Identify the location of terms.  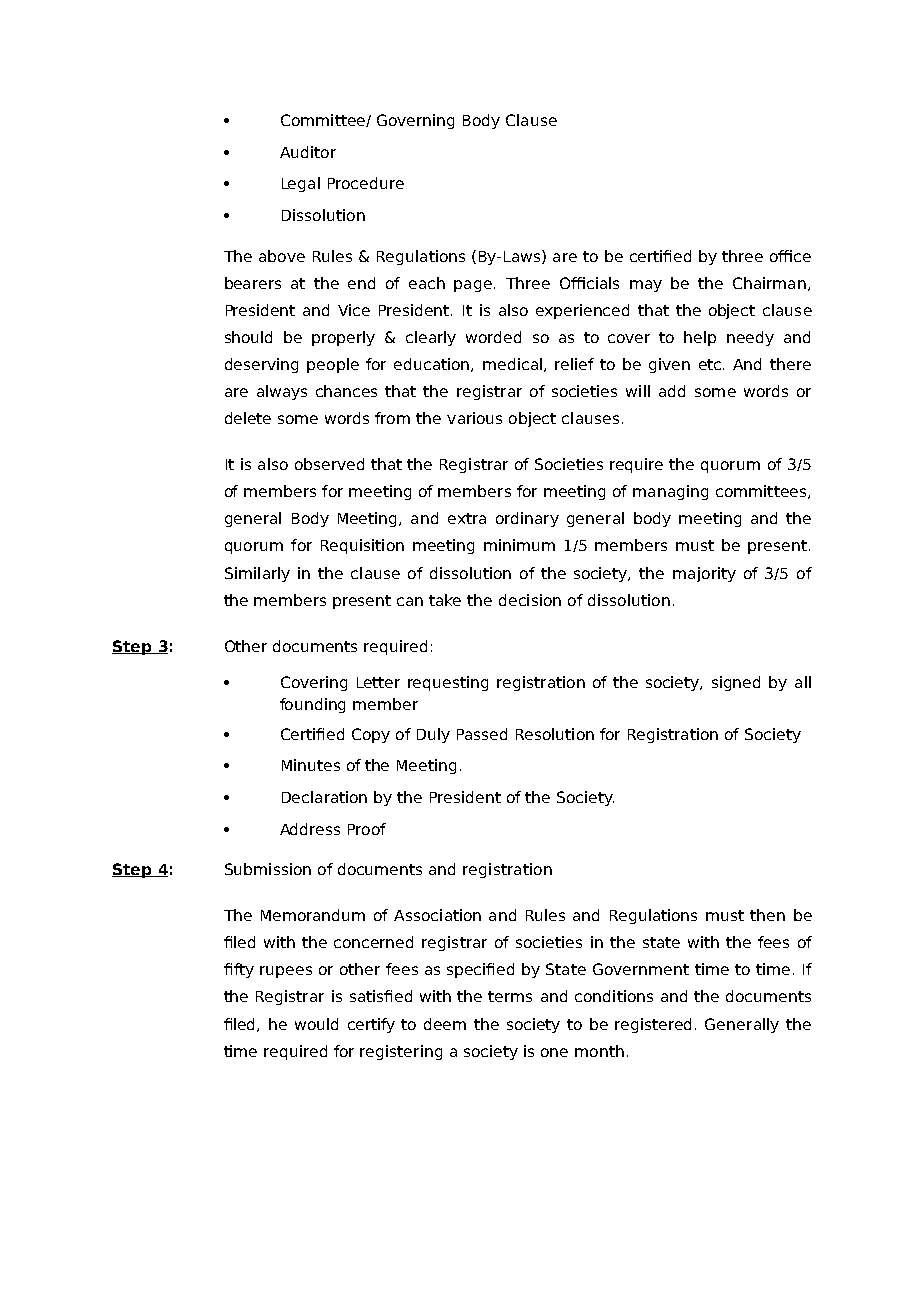
(510, 996).
